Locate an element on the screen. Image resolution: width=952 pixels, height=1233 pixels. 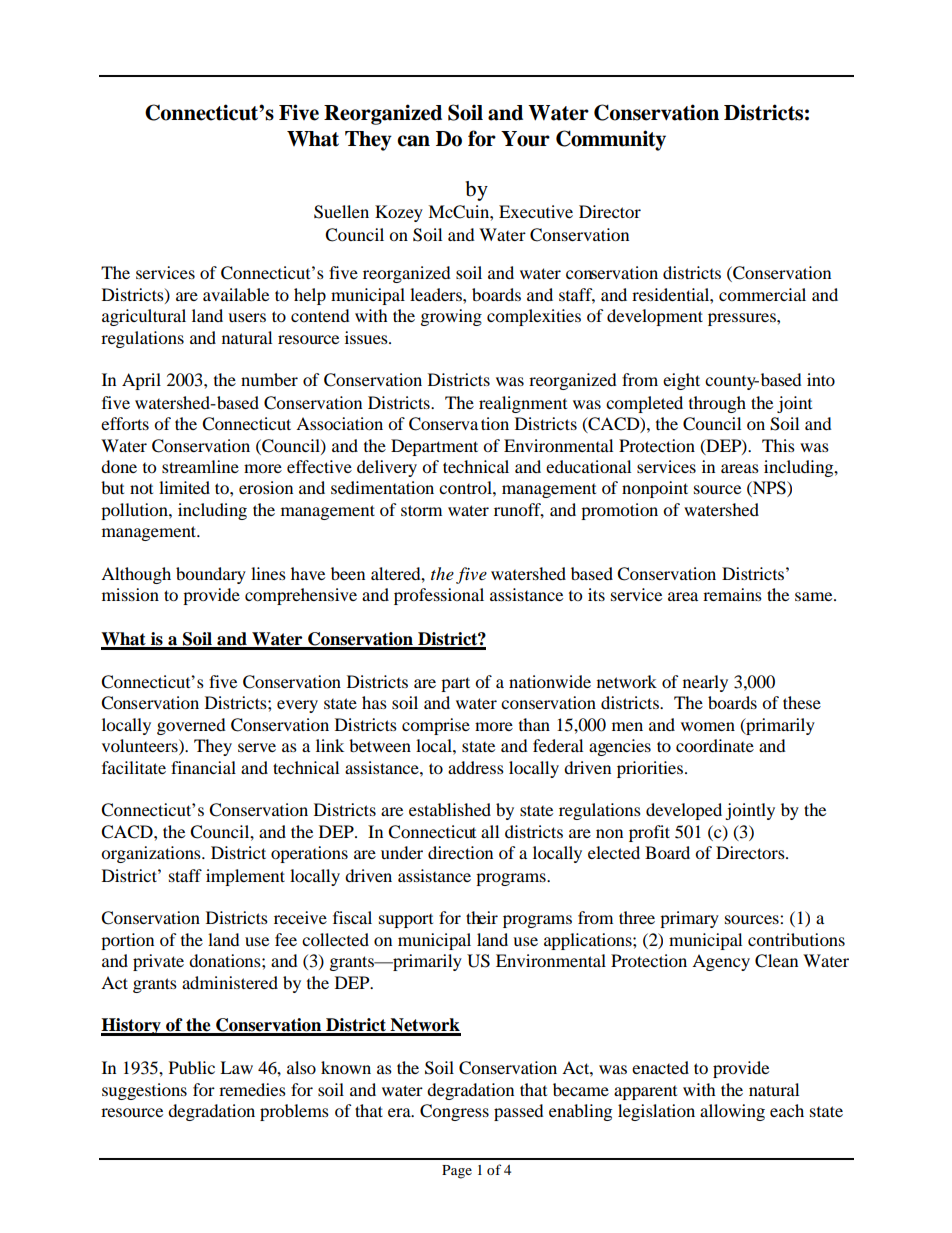
remedies is located at coordinates (252, 1089).
